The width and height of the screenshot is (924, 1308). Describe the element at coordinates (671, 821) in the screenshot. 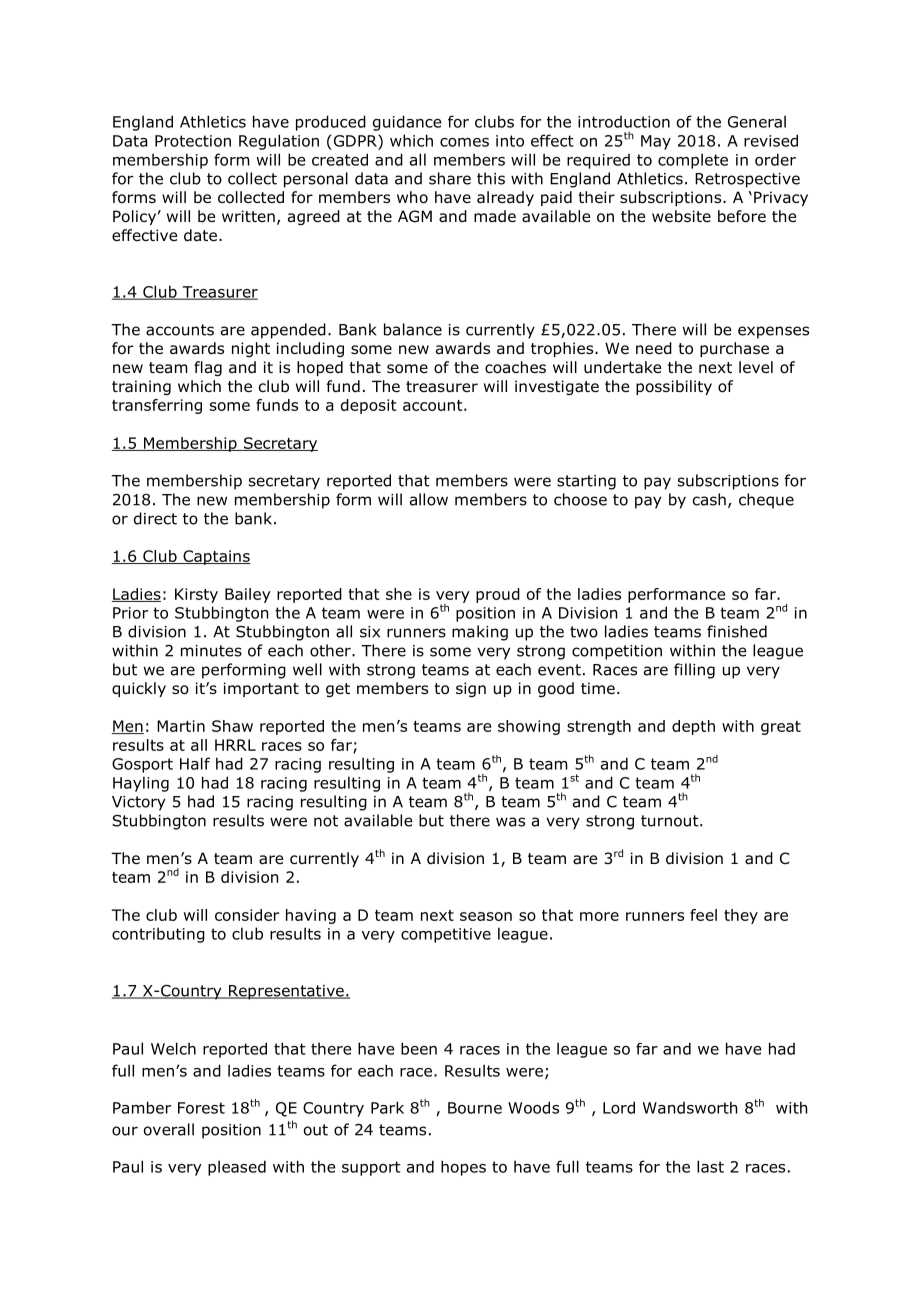

I see `turnout` at that location.
